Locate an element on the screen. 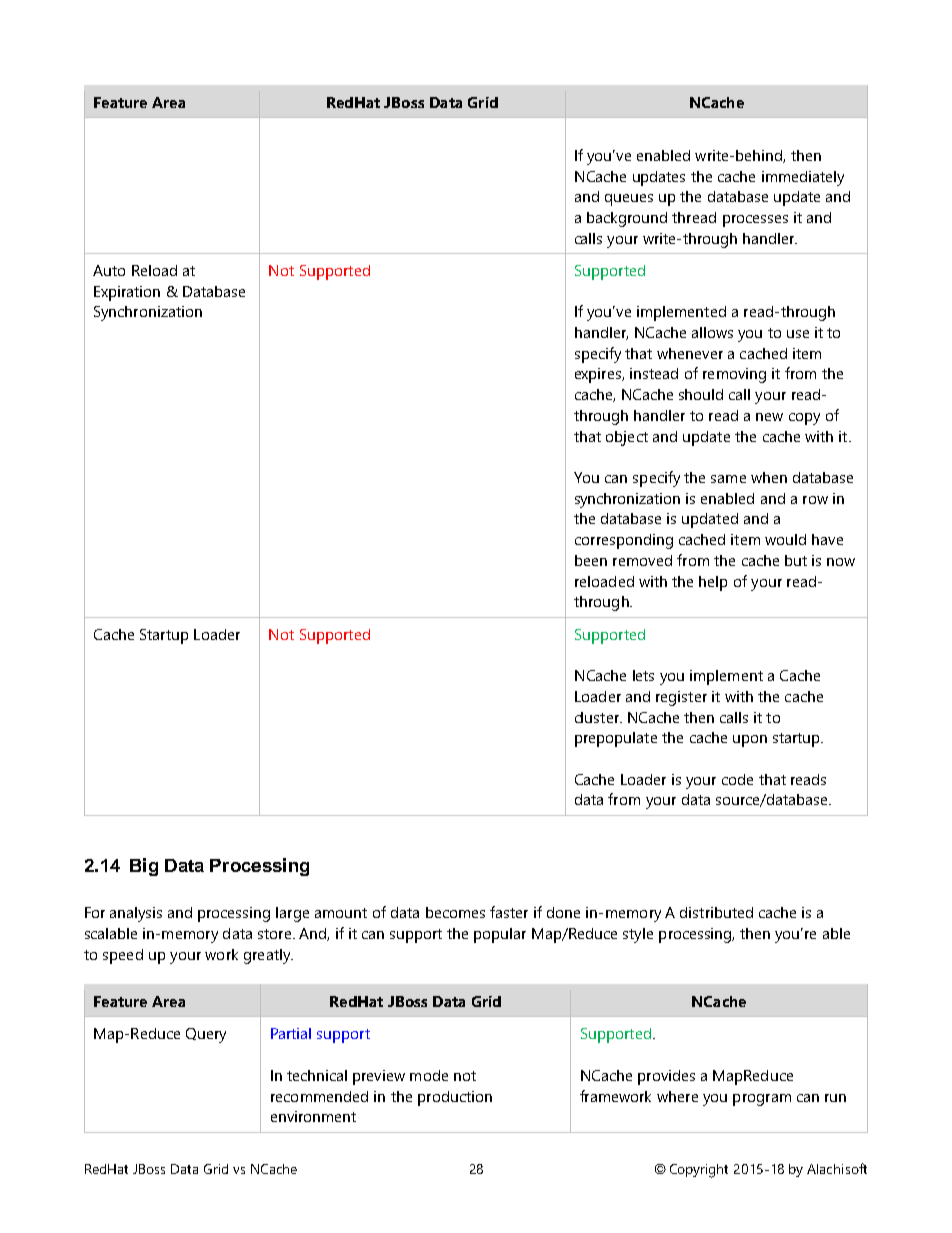  Query is located at coordinates (206, 1035).
